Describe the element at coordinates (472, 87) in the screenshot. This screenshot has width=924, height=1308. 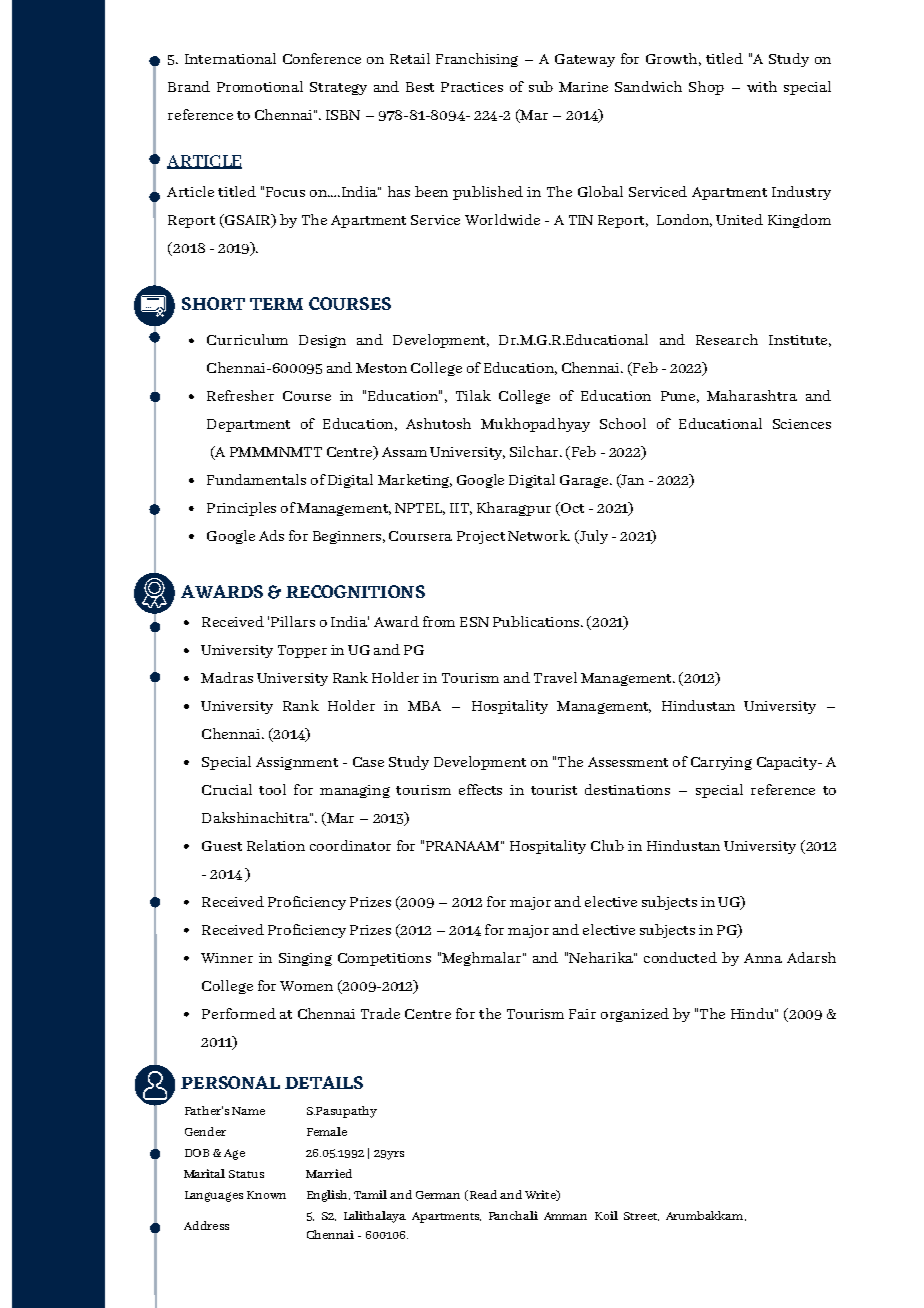
I see `Practices` at that location.
